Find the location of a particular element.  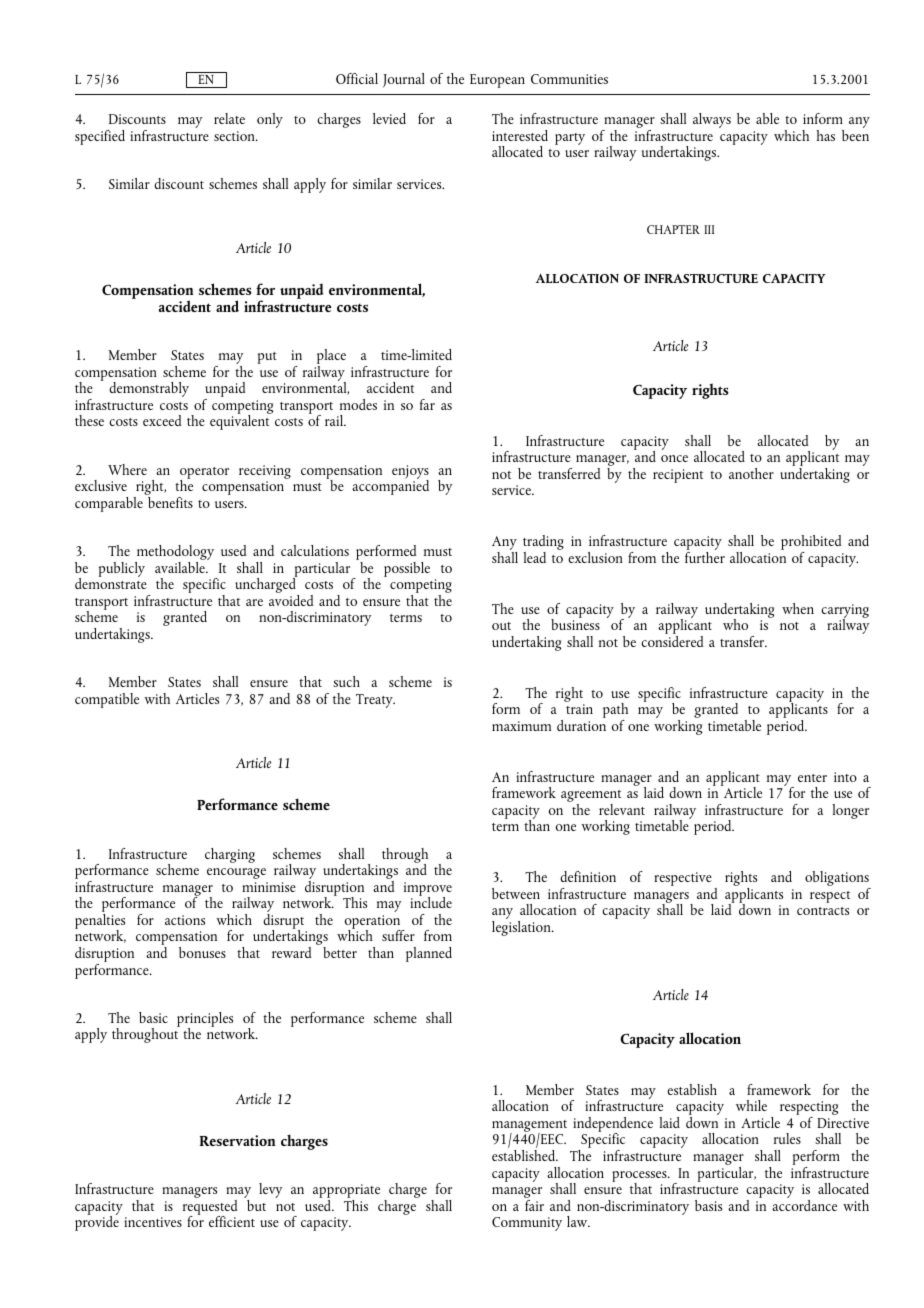

always is located at coordinates (712, 120).
